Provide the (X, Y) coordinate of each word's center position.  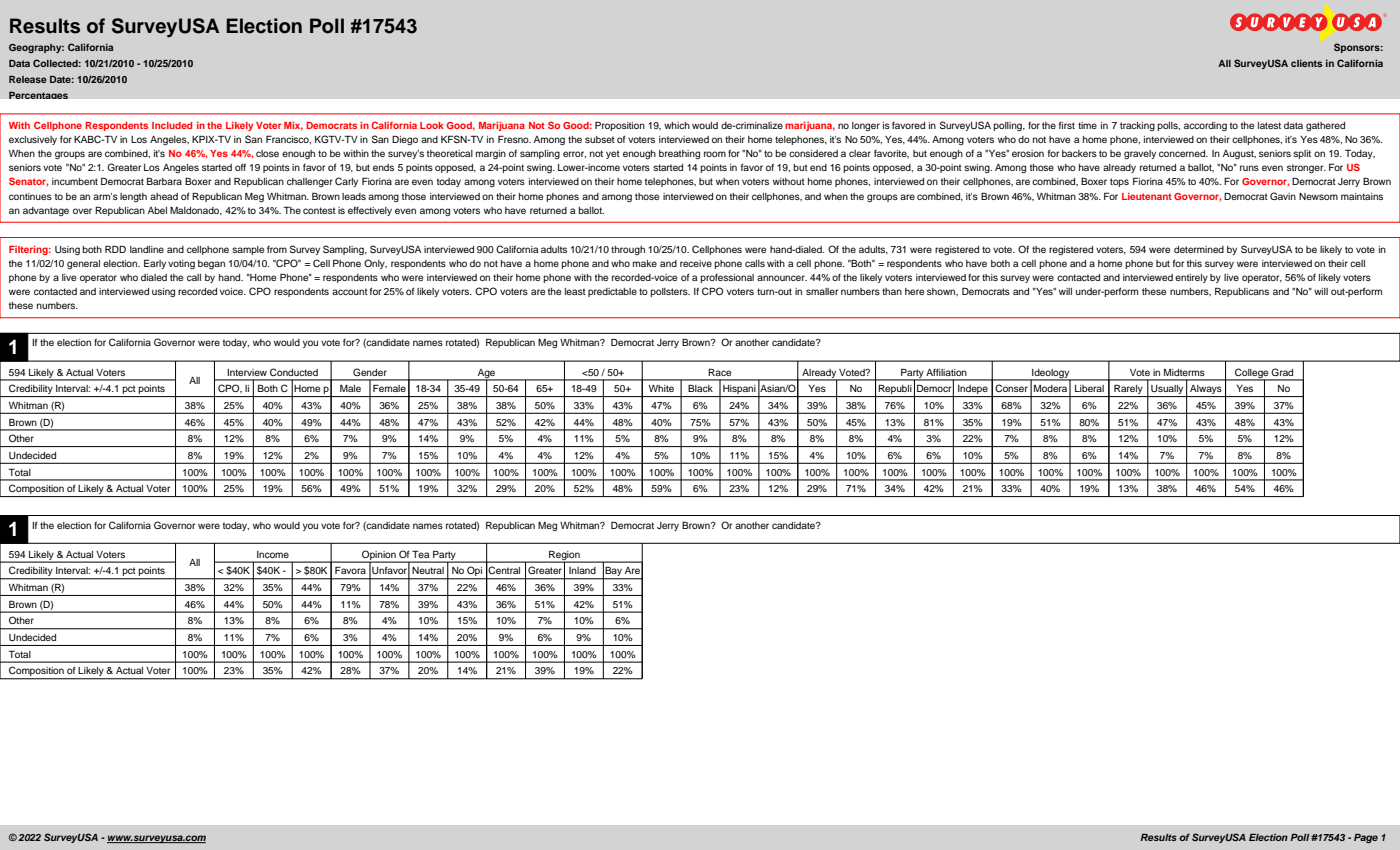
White (661, 388)
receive (696, 263)
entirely (1191, 278)
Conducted (294, 372)
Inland (582, 570)
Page (1366, 838)
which (677, 125)
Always (1206, 391)
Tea (420, 554)
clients (1307, 63)
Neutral (428, 570)
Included (172, 125)
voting (181, 264)
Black (700, 388)
